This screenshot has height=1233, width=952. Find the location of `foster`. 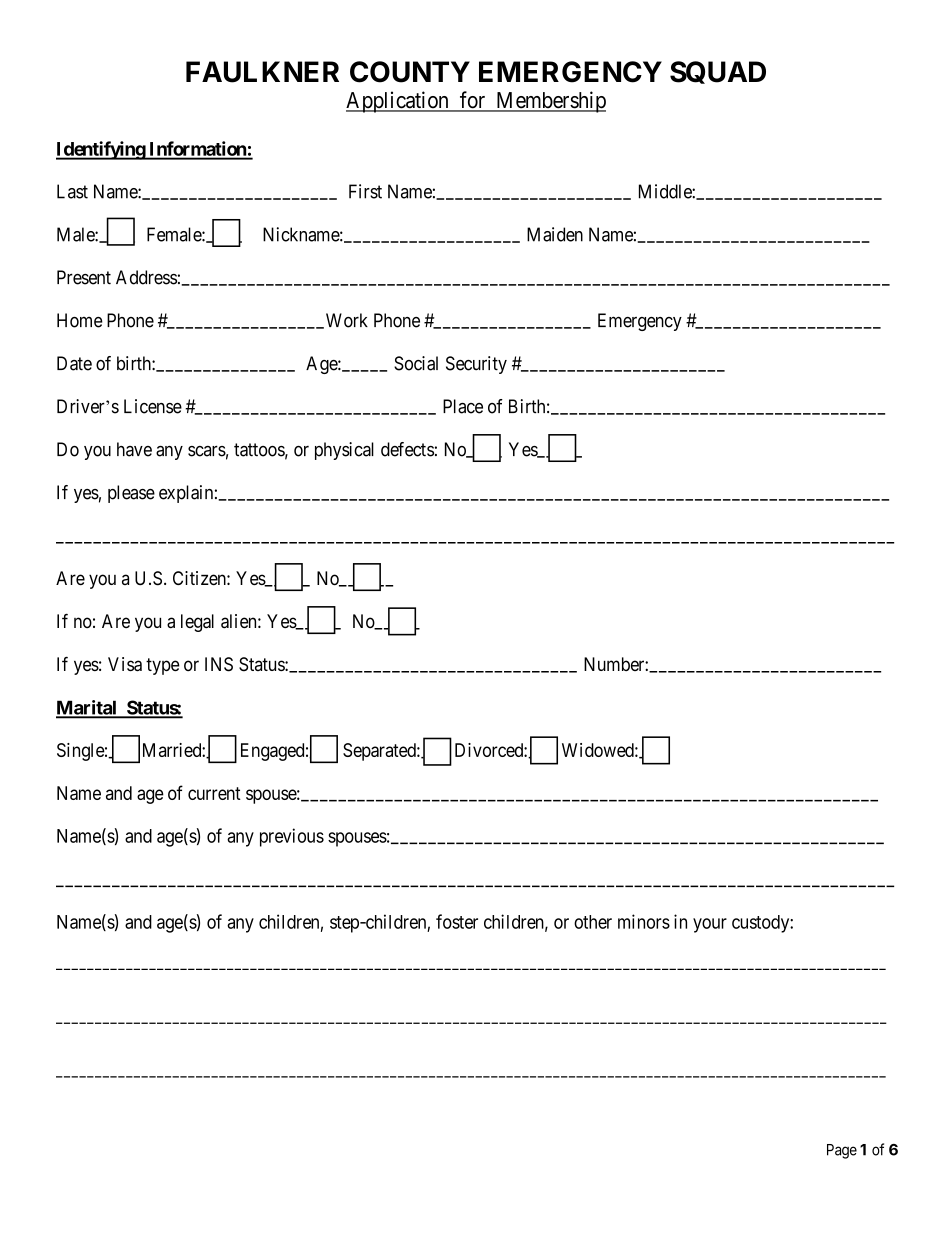

foster is located at coordinates (457, 921).
